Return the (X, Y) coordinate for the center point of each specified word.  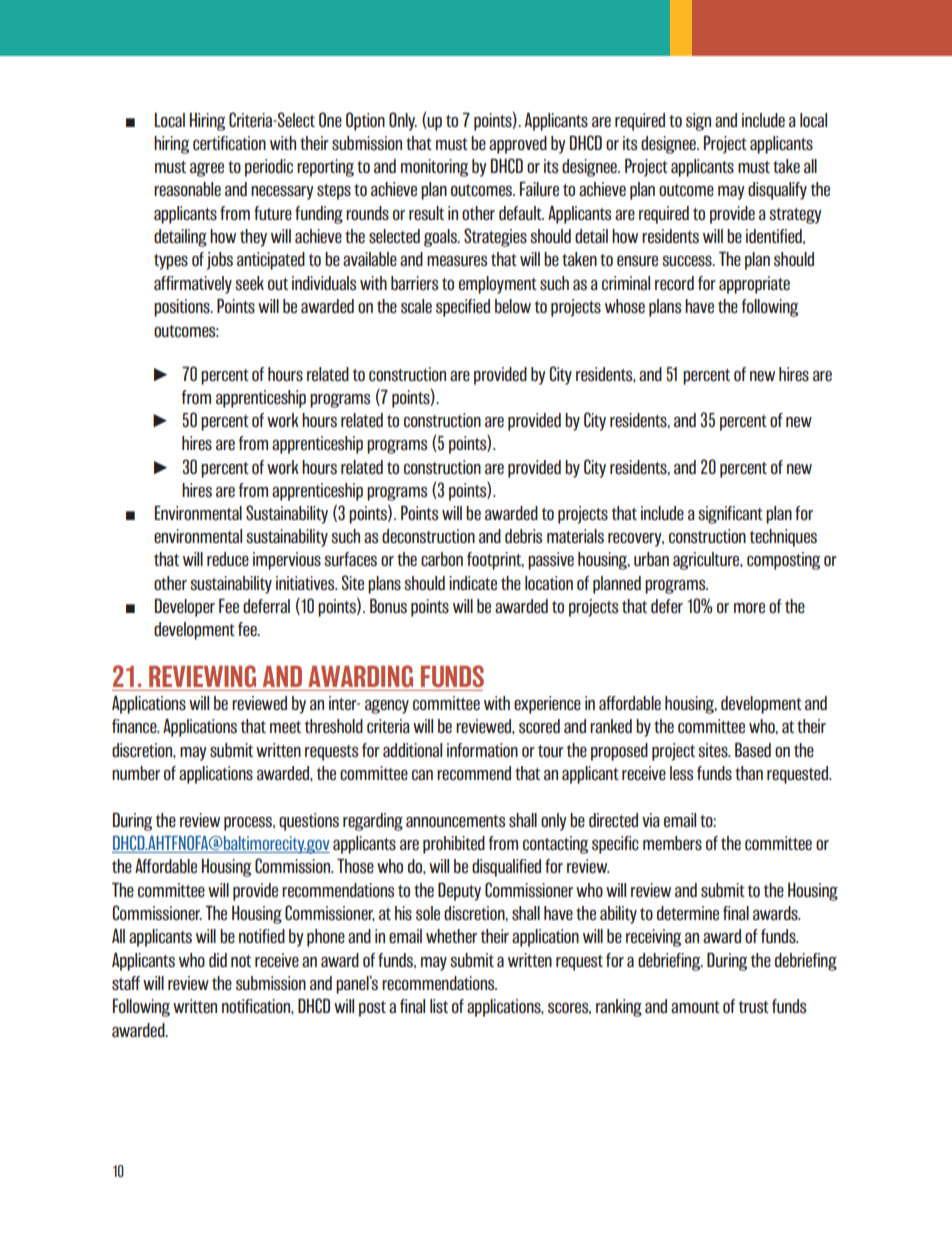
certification (229, 143)
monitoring (434, 168)
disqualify (777, 191)
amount (695, 1007)
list (439, 1006)
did (218, 960)
